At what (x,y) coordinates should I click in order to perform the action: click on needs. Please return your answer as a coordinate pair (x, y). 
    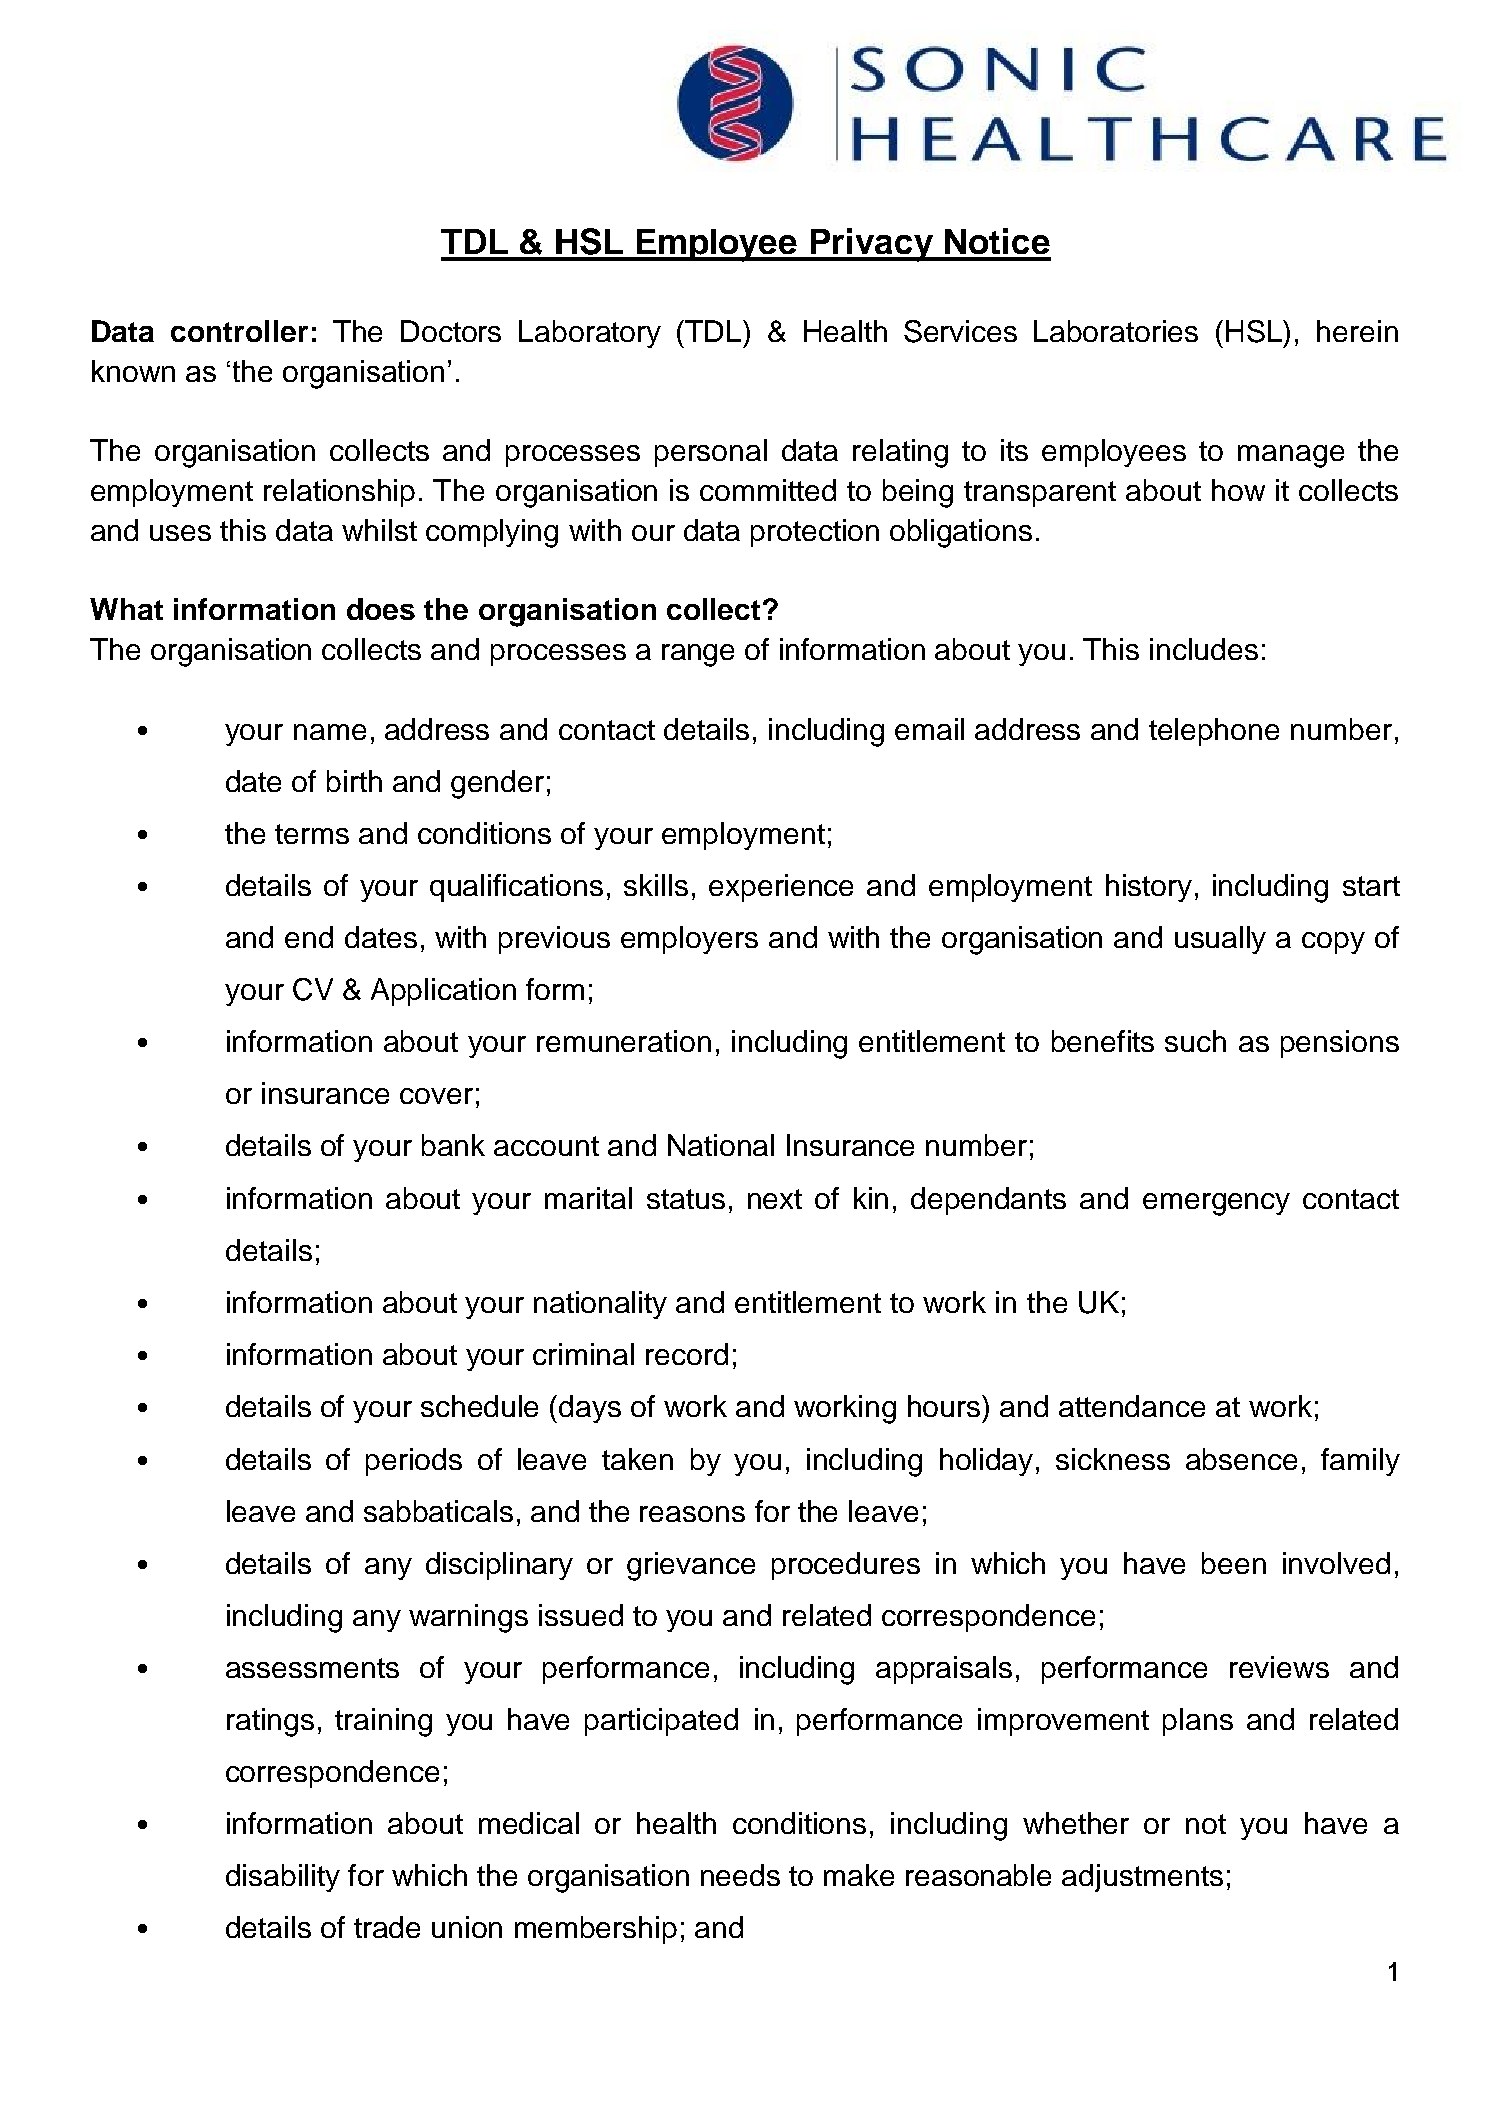
    Looking at the image, I should click on (740, 1875).
